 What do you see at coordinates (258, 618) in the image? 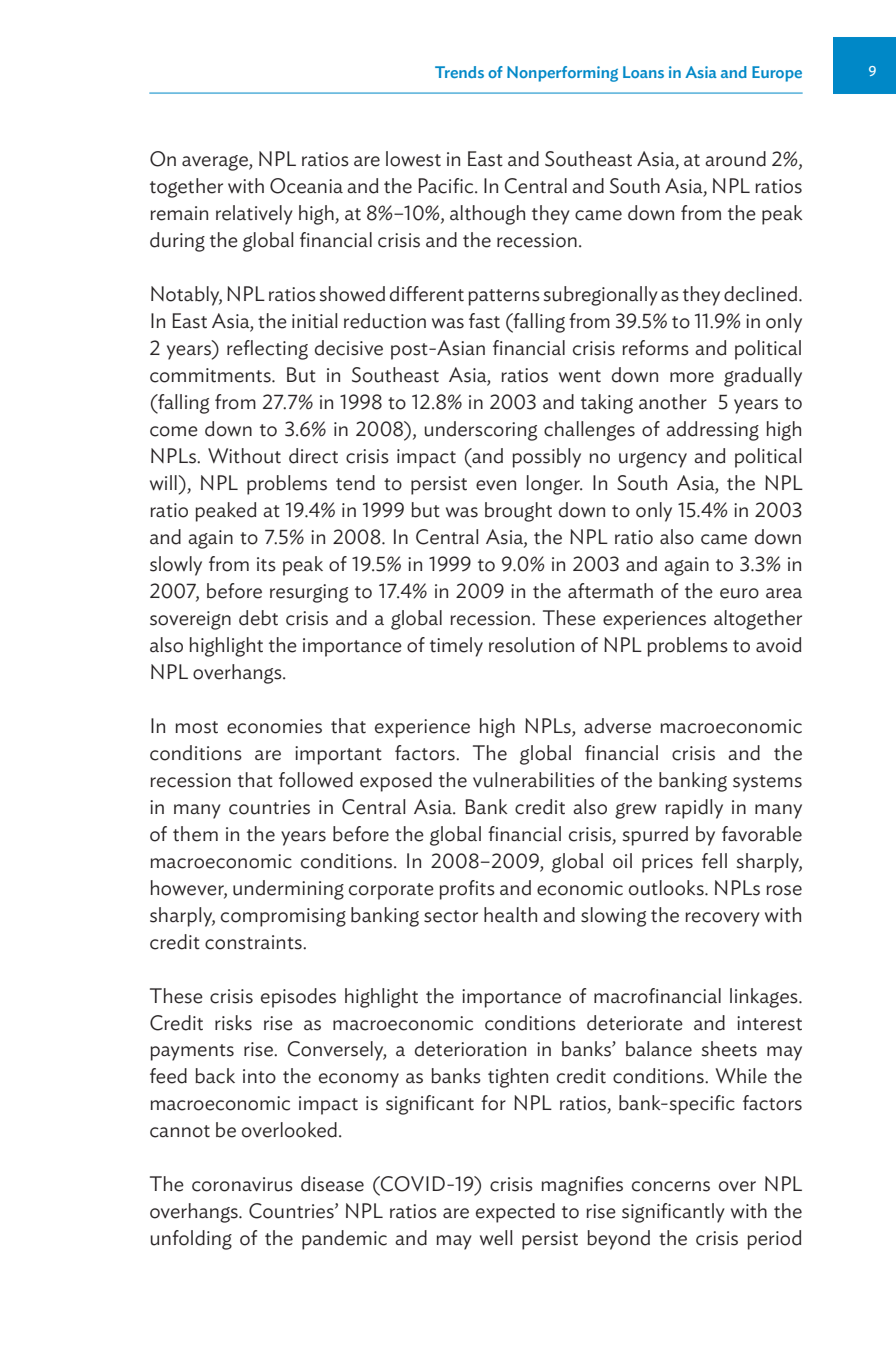
I see `debt` at bounding box center [258, 618].
